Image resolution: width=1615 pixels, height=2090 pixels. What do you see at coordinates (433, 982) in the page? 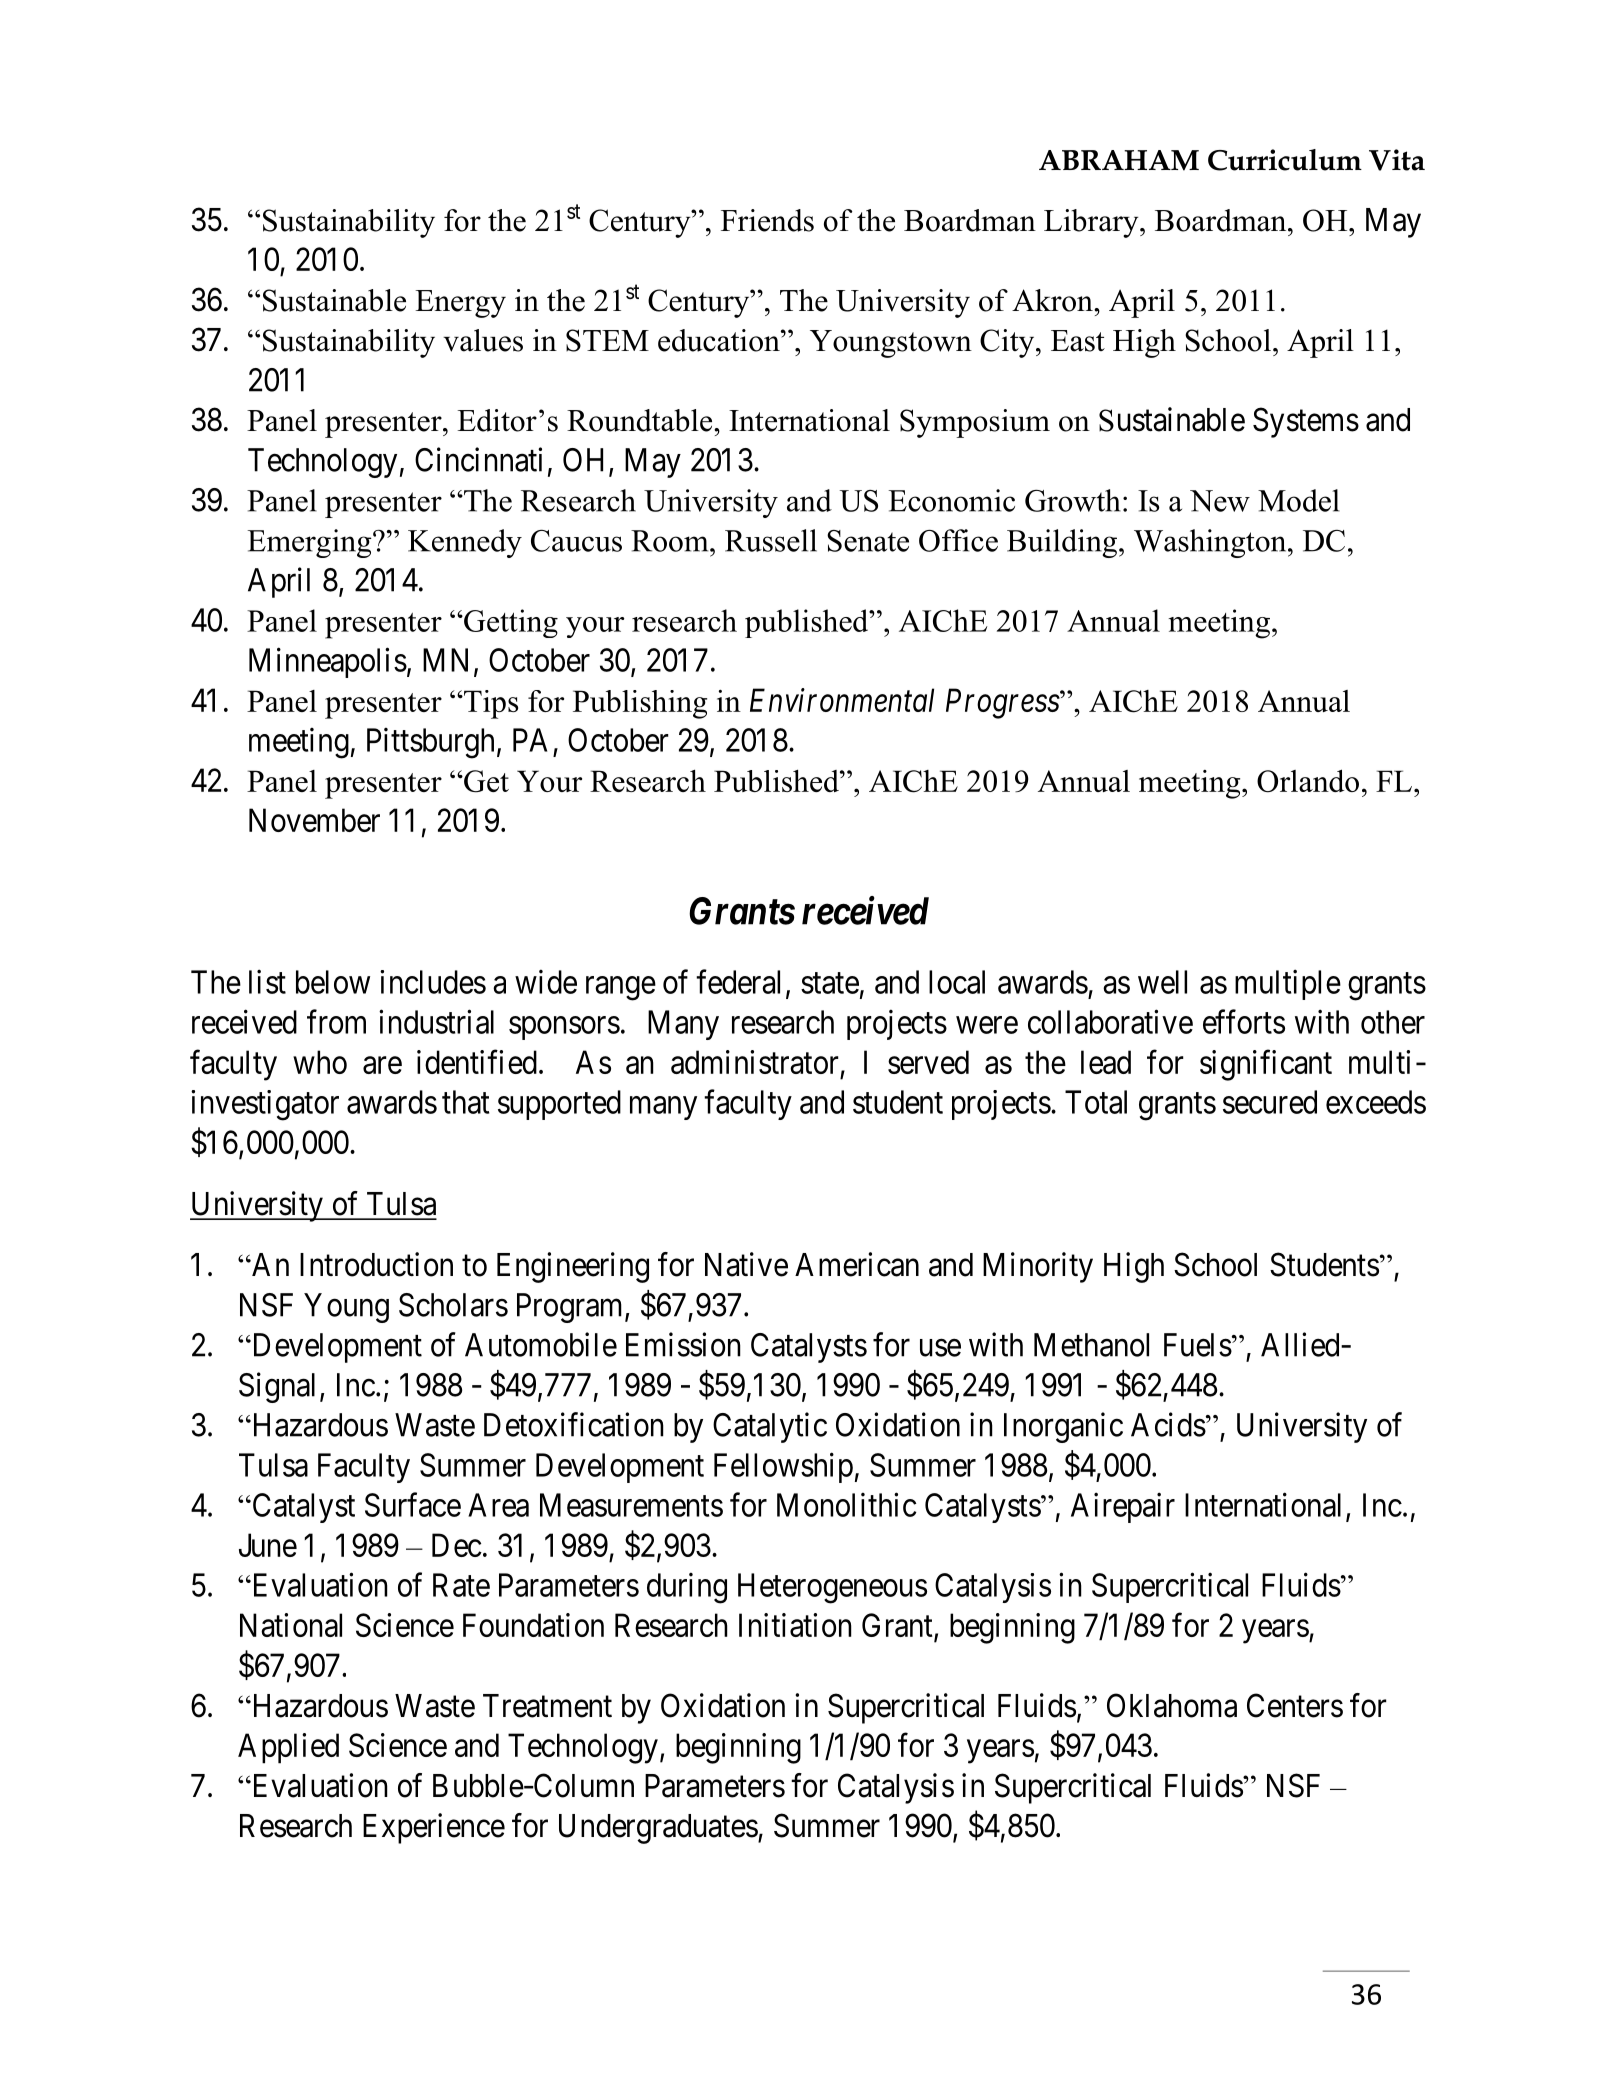
I see `includes` at bounding box center [433, 982].
